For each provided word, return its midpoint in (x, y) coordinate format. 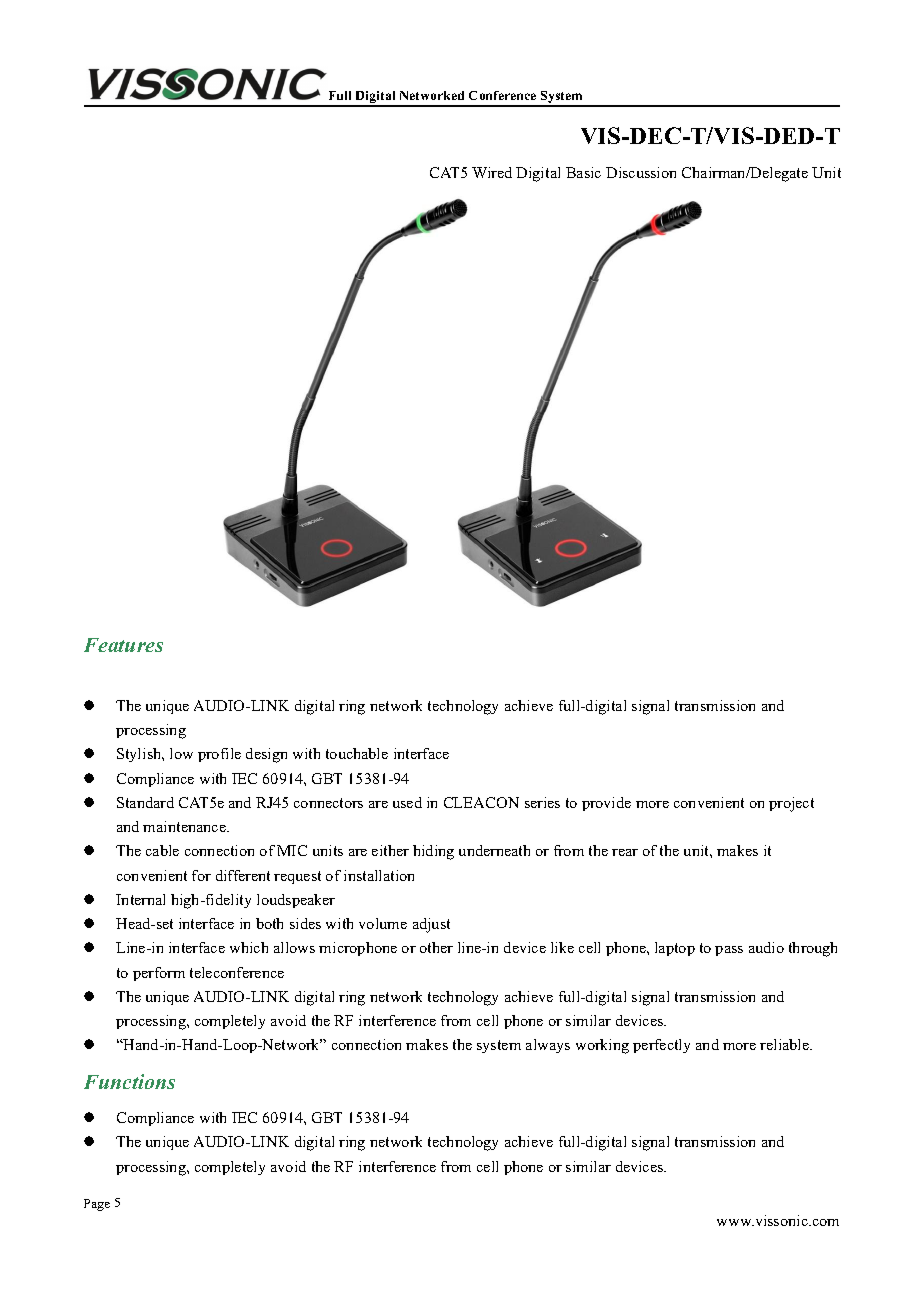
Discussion (641, 172)
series (542, 802)
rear (625, 852)
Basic (583, 172)
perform (159, 974)
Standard (145, 802)
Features (123, 645)
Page (97, 1205)
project (791, 804)
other (436, 947)
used (407, 802)
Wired (492, 172)
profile (219, 755)
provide (606, 804)
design (266, 755)
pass (729, 951)
